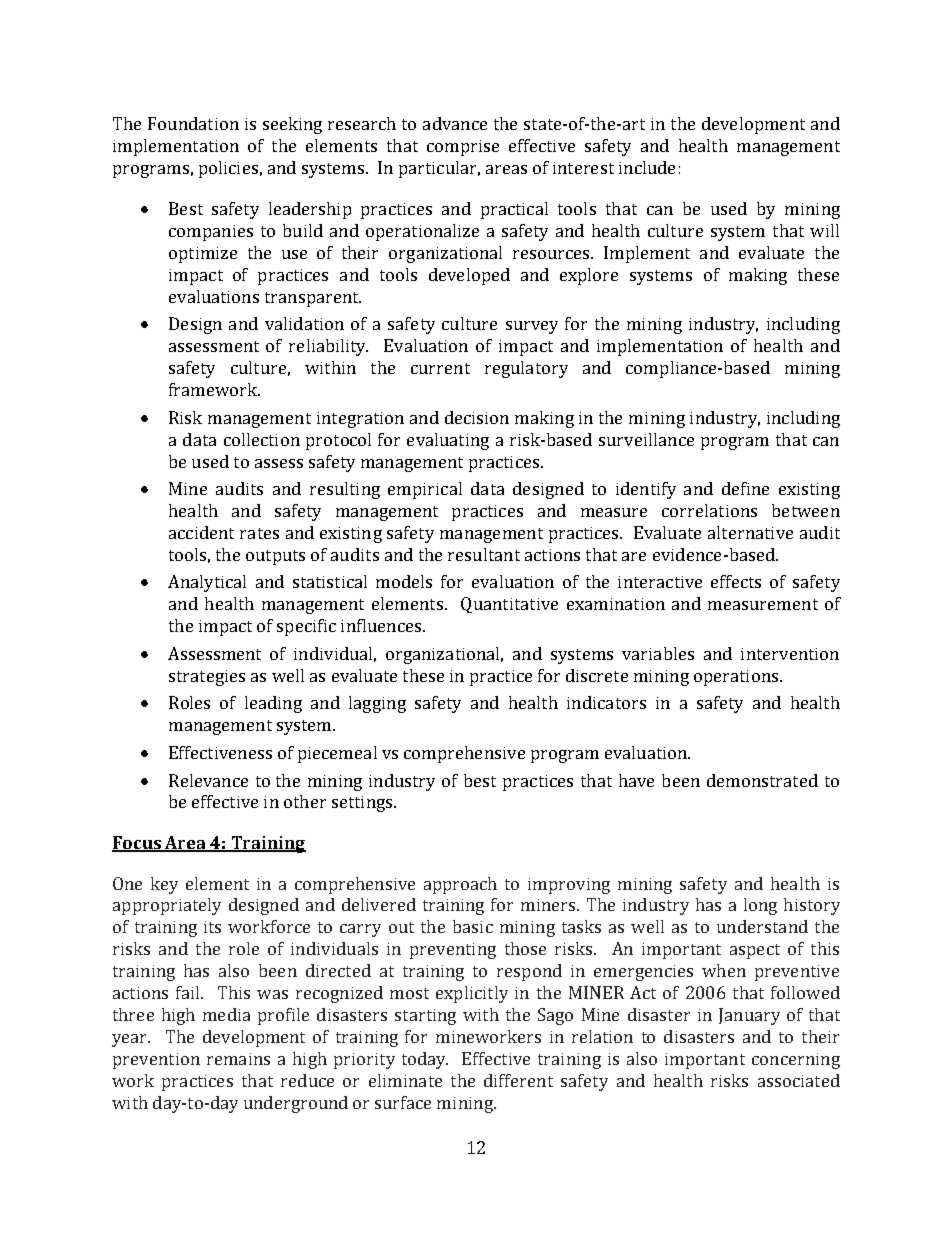 This screenshot has height=1233, width=952. I want to click on remains, so click(238, 1059).
